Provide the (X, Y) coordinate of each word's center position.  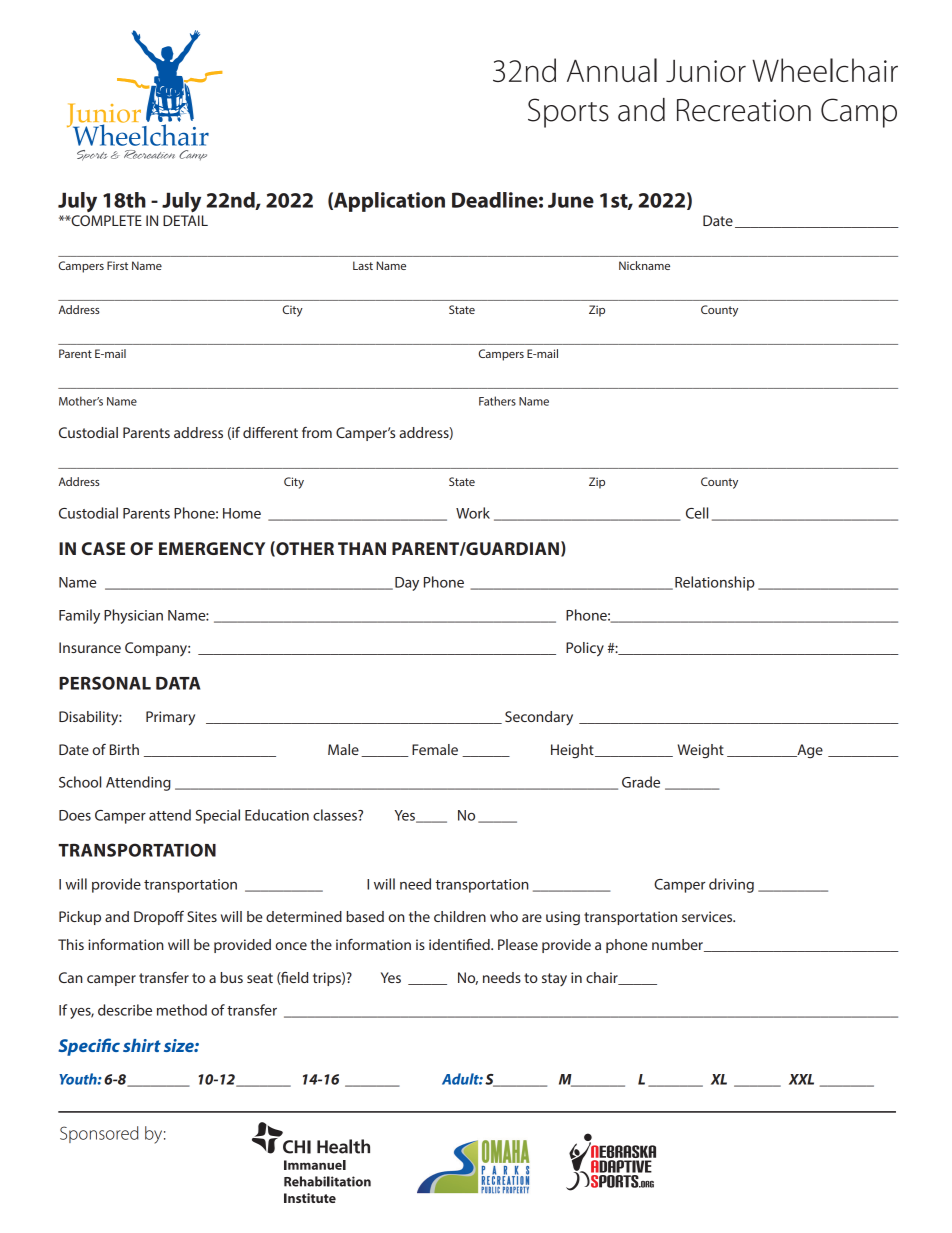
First (117, 265)
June (571, 200)
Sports (568, 113)
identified (460, 944)
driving (731, 885)
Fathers (497, 401)
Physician (133, 616)
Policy (585, 649)
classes (336, 815)
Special (217, 816)
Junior (706, 71)
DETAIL (185, 220)
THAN (362, 548)
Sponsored (99, 1134)
